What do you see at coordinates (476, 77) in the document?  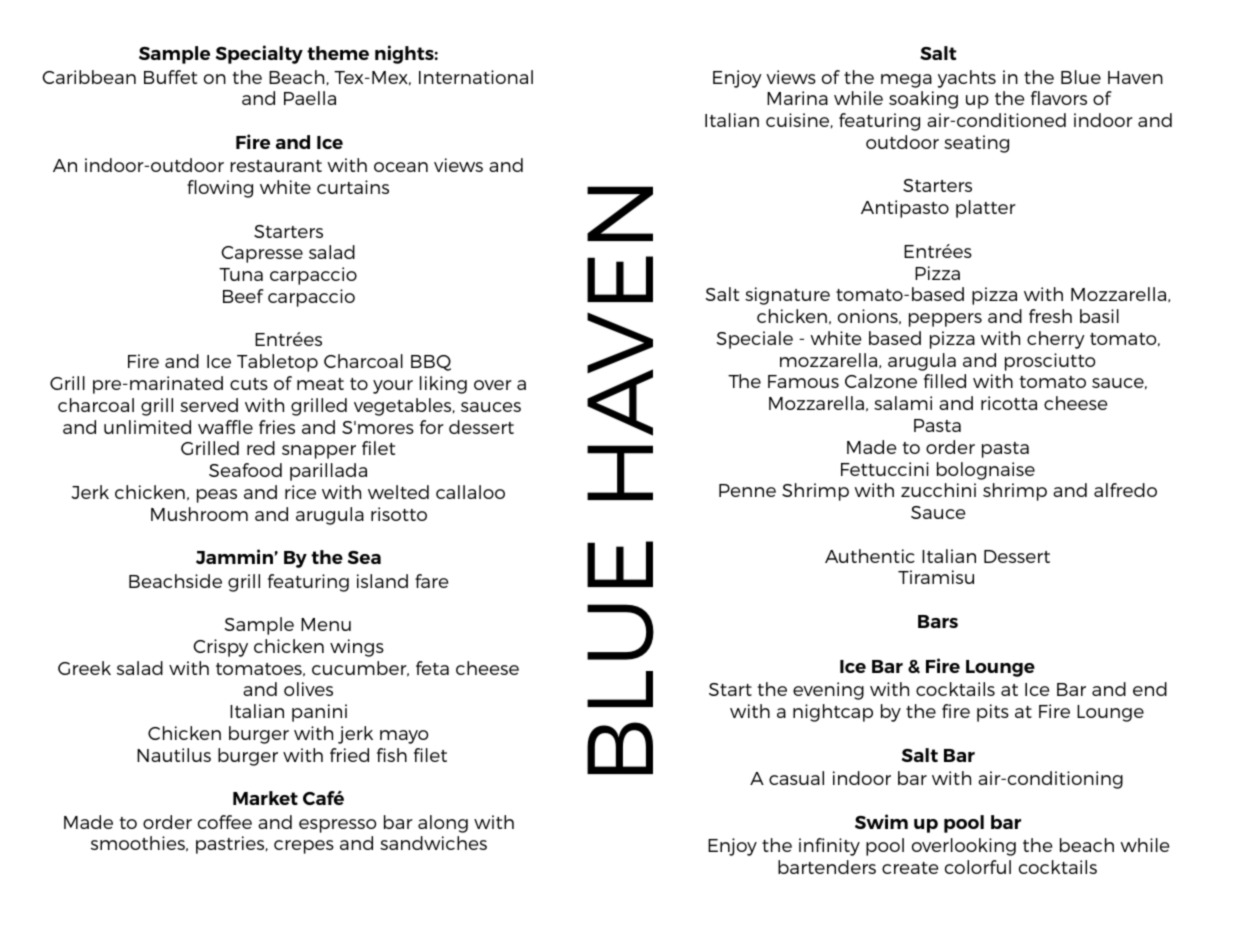 I see `International` at bounding box center [476, 77].
